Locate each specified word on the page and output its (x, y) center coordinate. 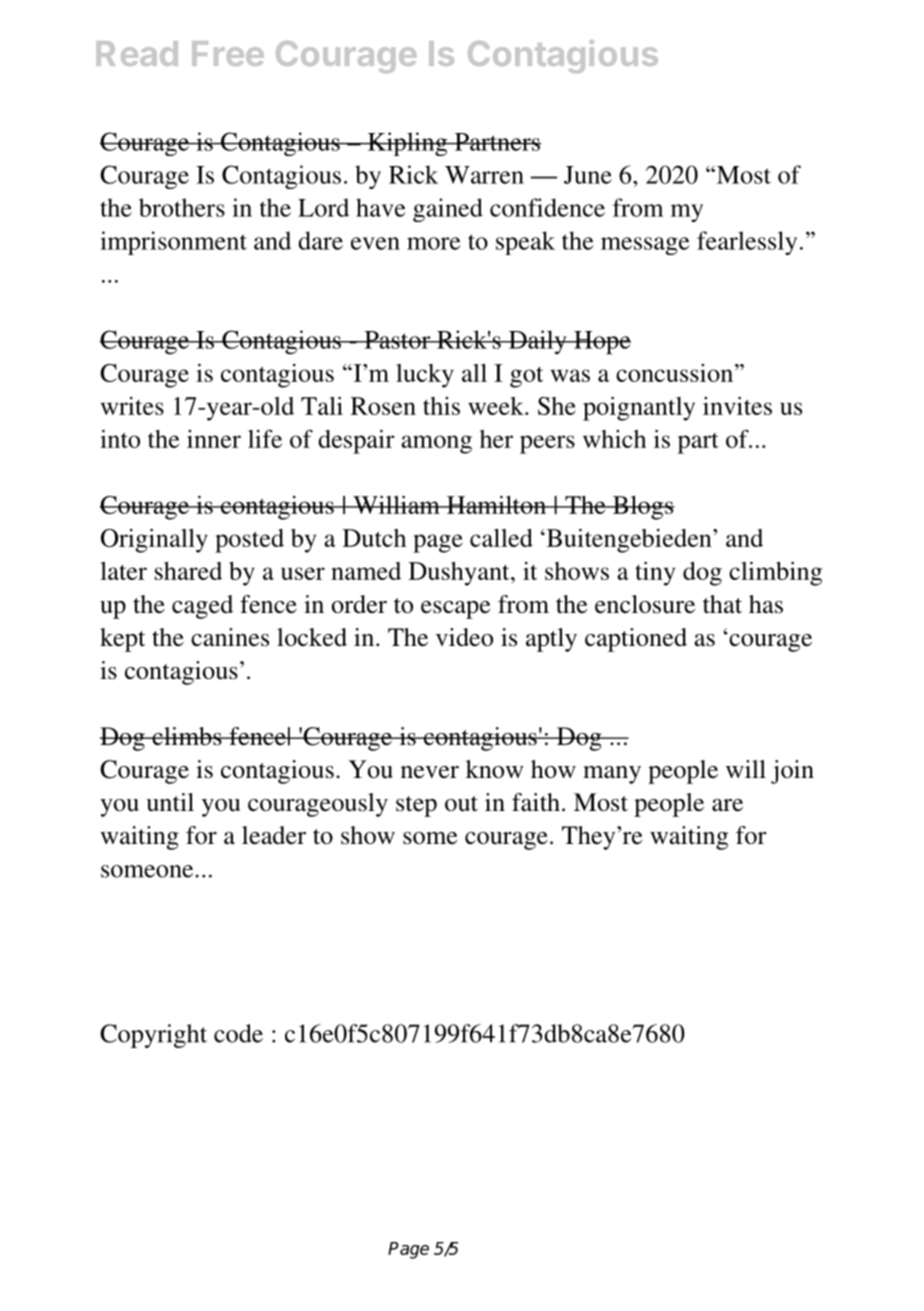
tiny (655, 574)
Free (228, 53)
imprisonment (173, 243)
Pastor (397, 340)
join (792, 772)
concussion (674, 373)
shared (188, 571)
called (501, 538)
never (430, 772)
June (588, 175)
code (238, 1033)
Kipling (408, 144)
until (170, 802)
